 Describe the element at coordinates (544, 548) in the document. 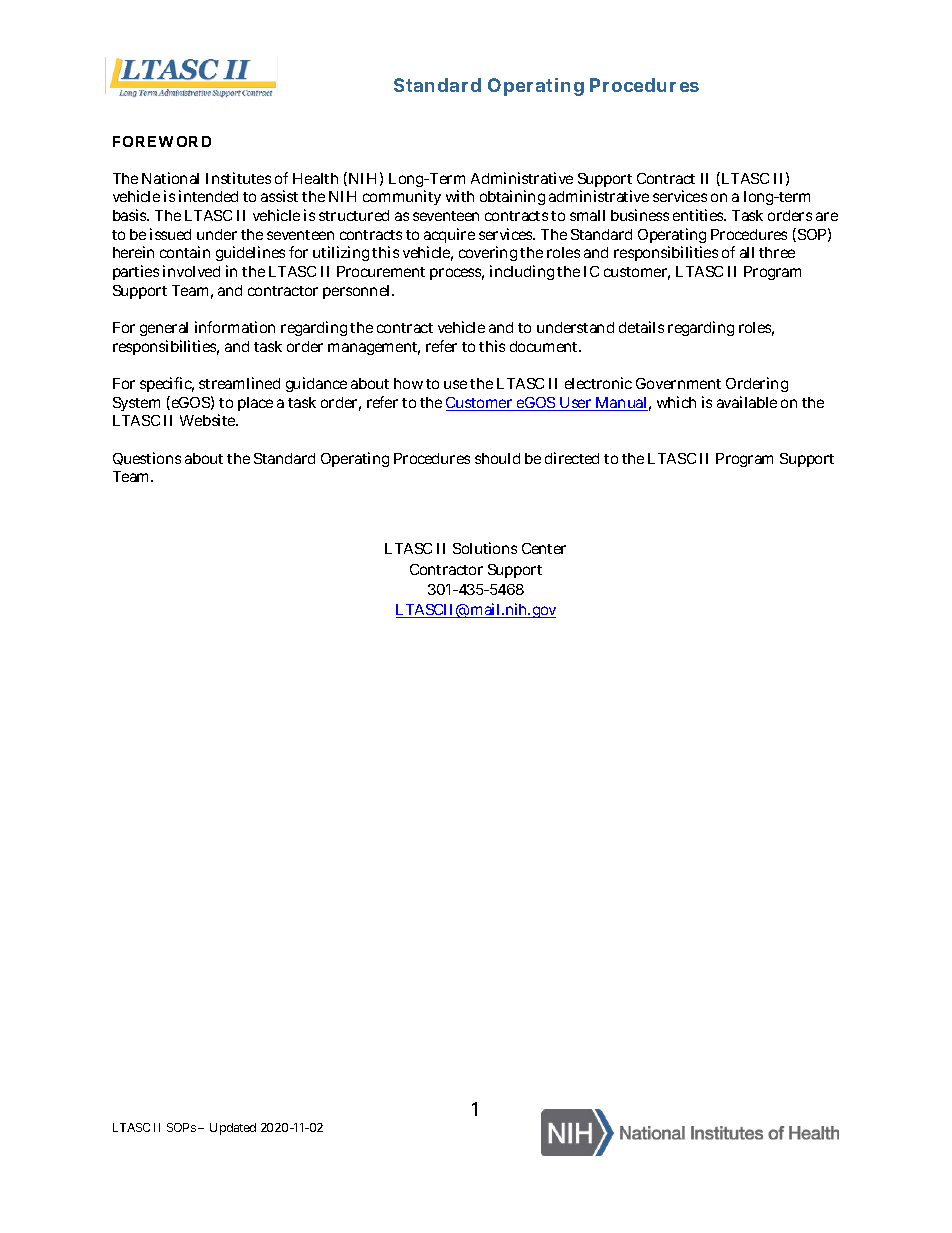

I see `Center` at that location.
